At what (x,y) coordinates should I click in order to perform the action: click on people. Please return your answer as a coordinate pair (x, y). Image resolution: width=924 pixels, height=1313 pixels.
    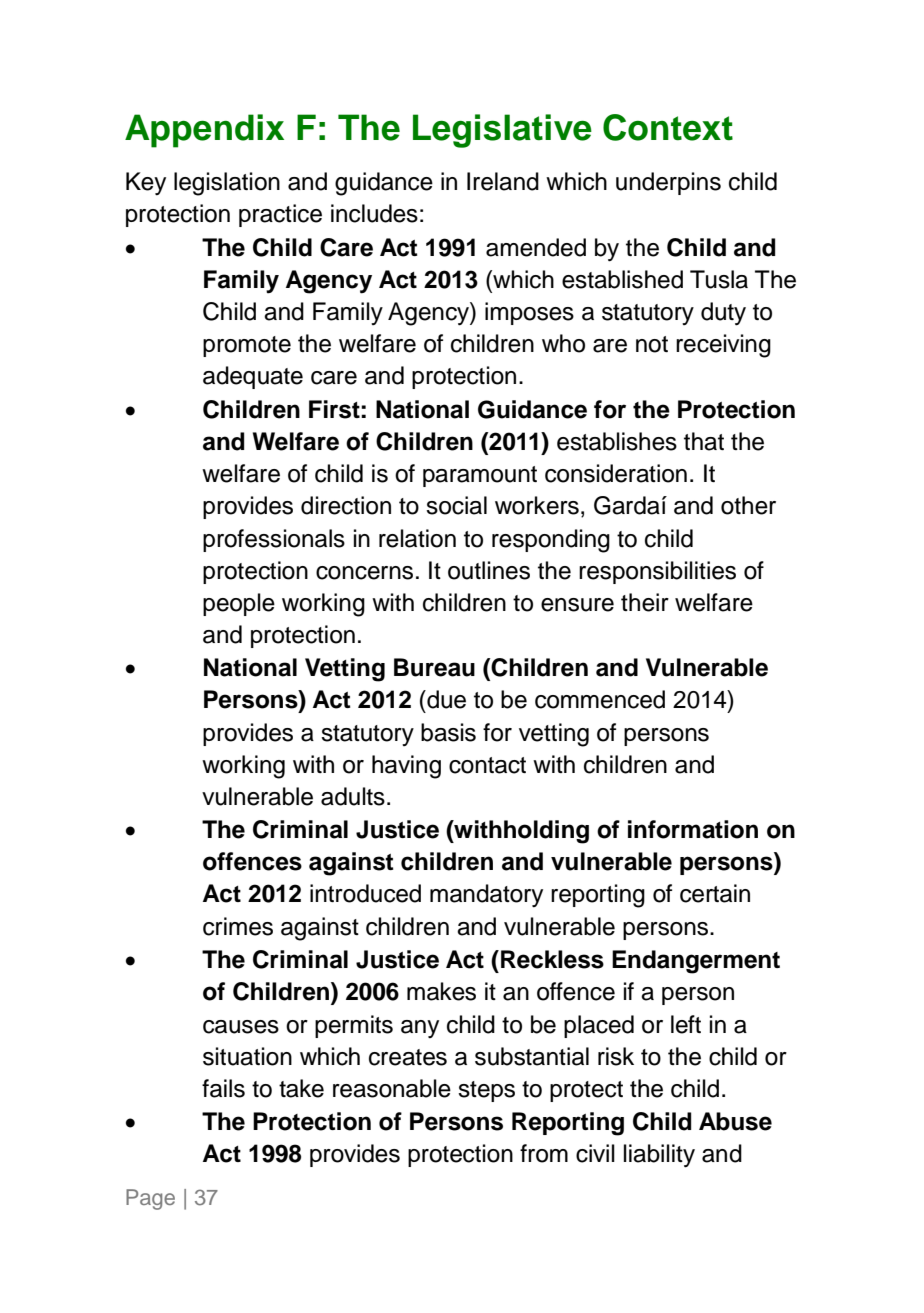
    Looking at the image, I should click on (239, 604).
